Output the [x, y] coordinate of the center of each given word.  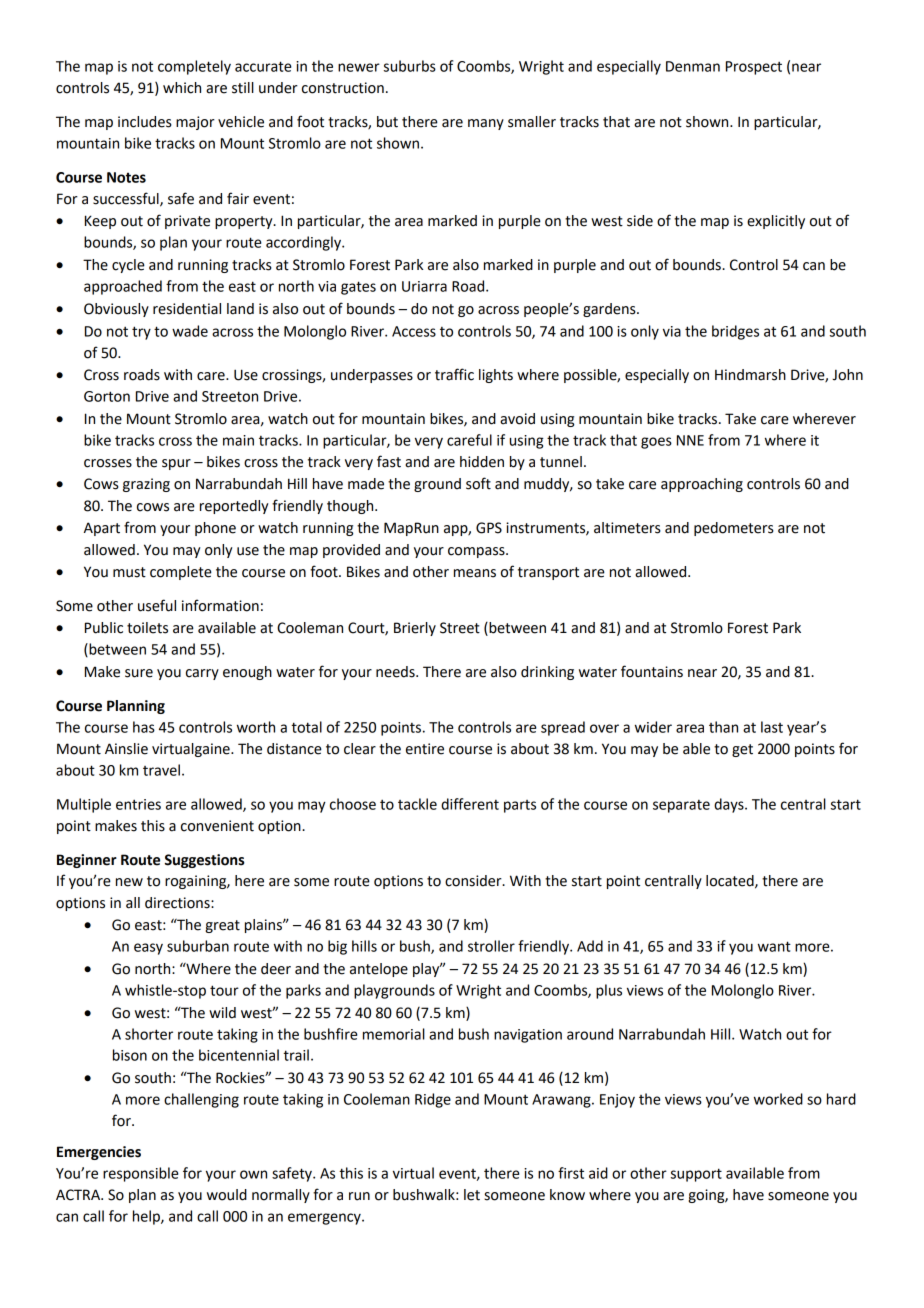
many [486, 124]
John [847, 375]
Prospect [754, 68]
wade [190, 331]
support [696, 1175]
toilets [147, 628]
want [774, 946]
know [567, 1195]
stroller [491, 946]
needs [396, 672]
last [772, 727]
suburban [198, 946]
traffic [454, 374]
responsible [140, 1174]
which [182, 88]
